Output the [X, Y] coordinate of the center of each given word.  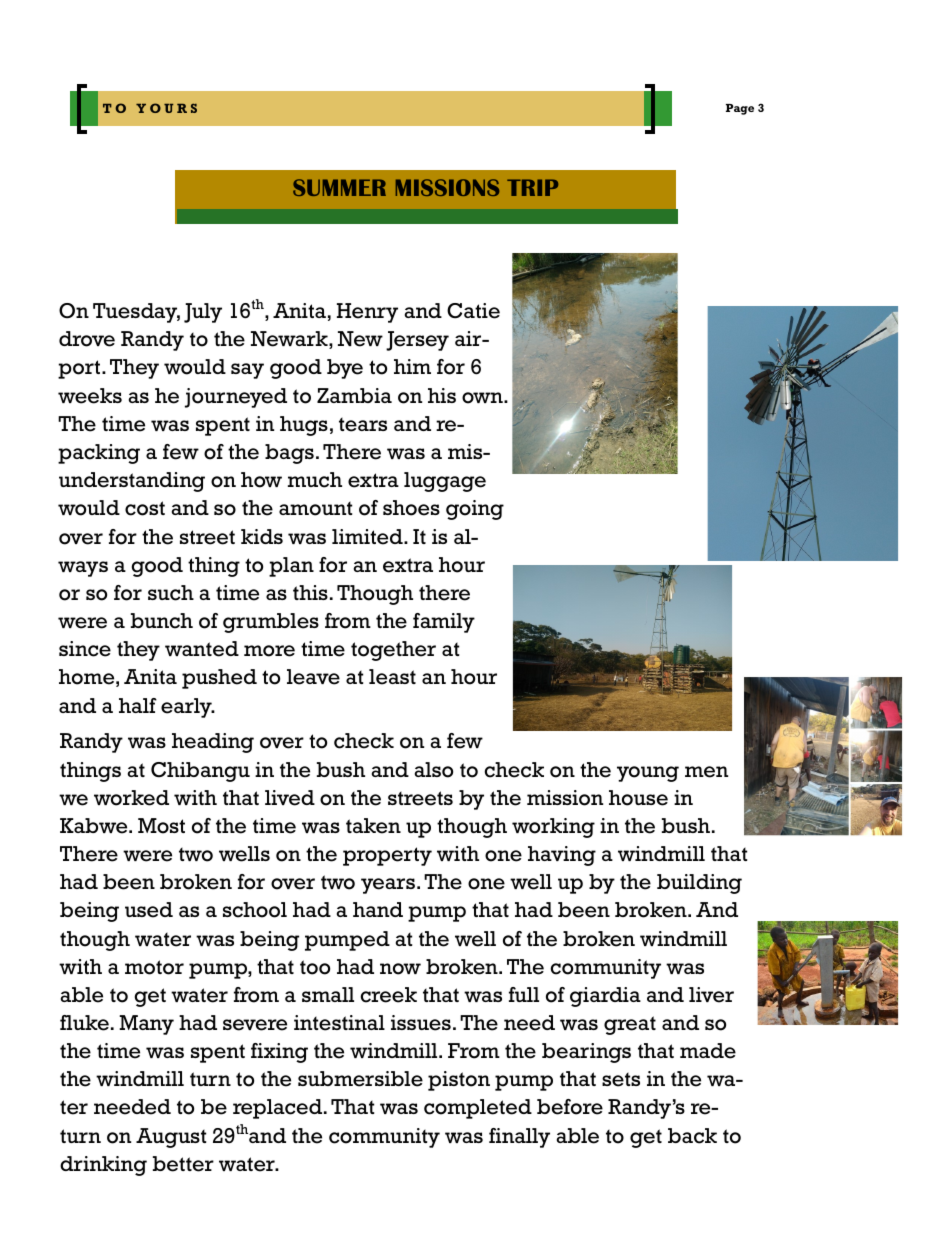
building [699, 884]
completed [478, 1109]
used [149, 910]
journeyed [236, 398]
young [648, 774]
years [388, 886]
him [412, 366]
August [171, 1138]
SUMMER [339, 187]
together [393, 651]
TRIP [532, 187]
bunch [162, 621]
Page [740, 109]
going [475, 510]
